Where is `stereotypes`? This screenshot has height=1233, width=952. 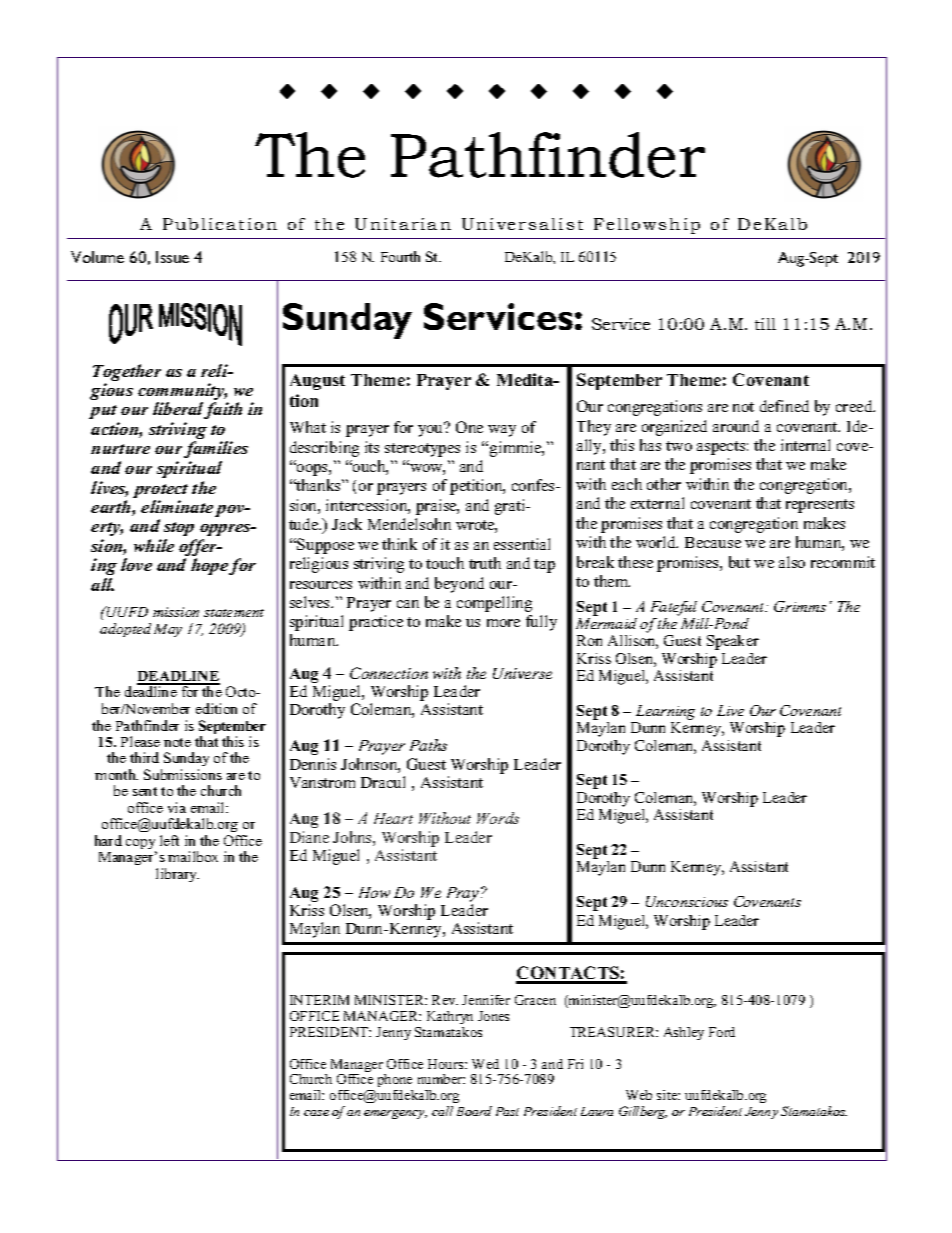 stereotypes is located at coordinates (422, 450).
